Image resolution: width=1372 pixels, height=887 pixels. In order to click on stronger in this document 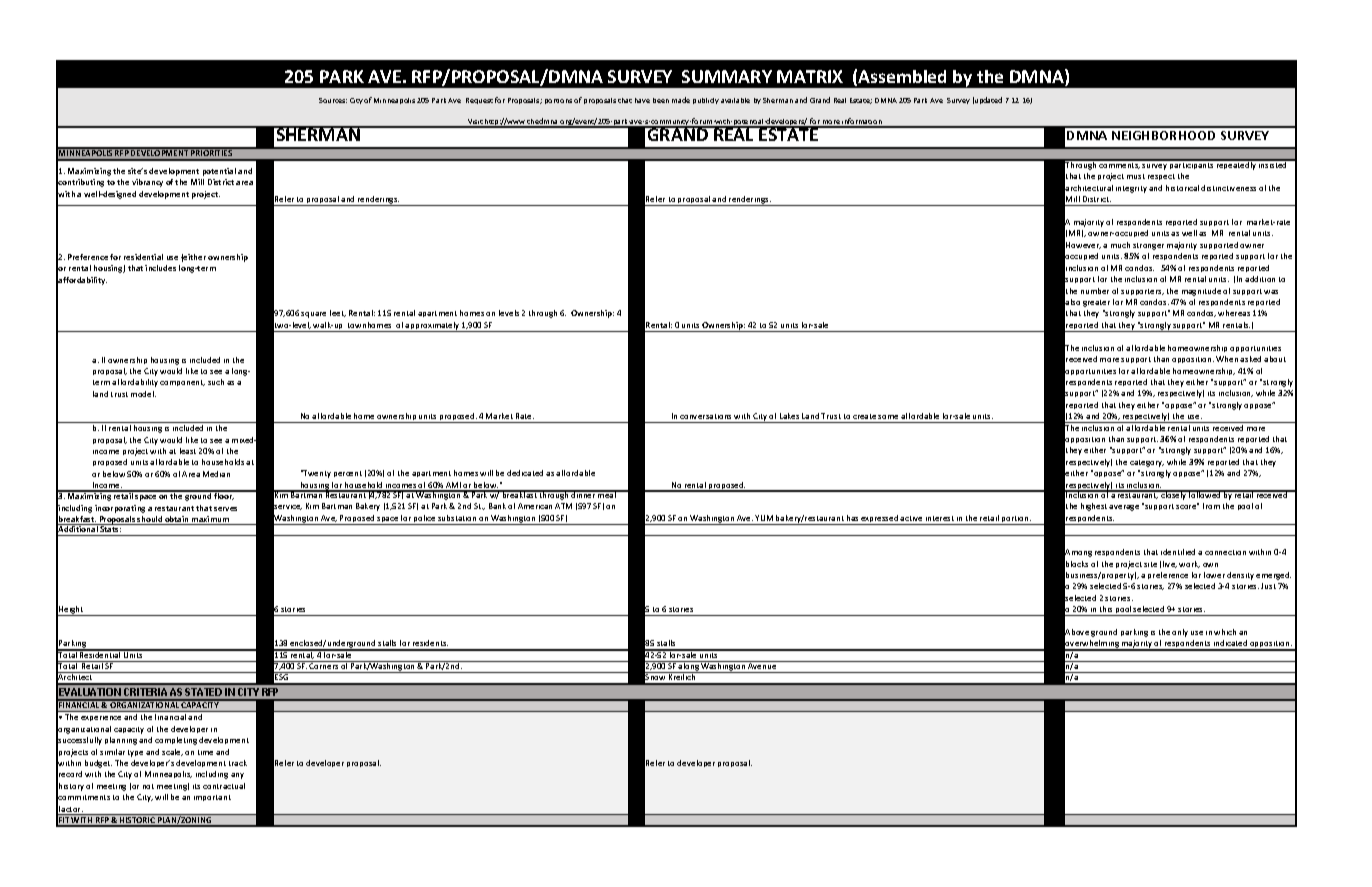, I will do `click(1148, 246)`.
